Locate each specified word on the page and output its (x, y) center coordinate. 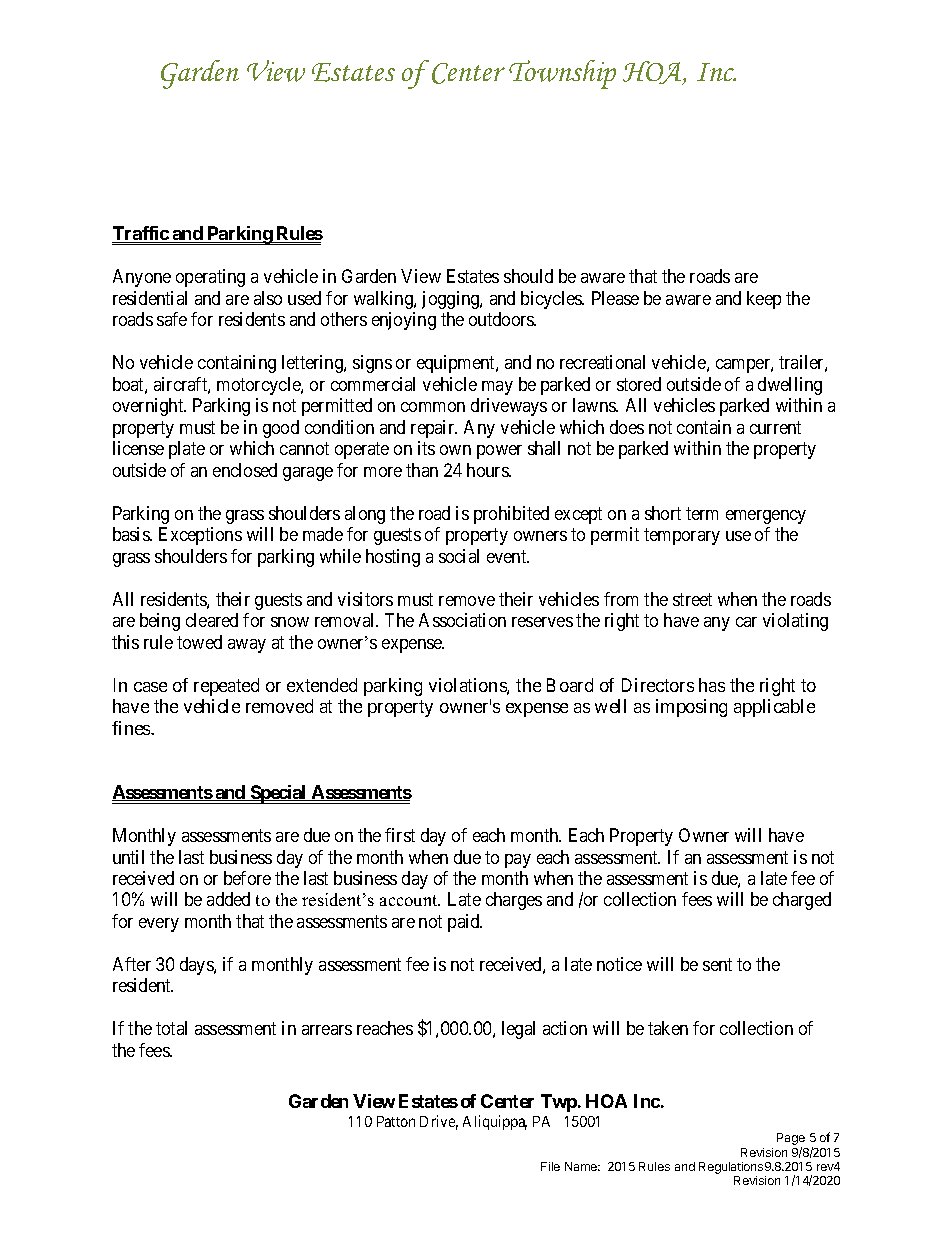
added (228, 899)
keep (764, 300)
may (497, 388)
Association (462, 620)
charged (802, 901)
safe (172, 319)
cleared (212, 620)
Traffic (141, 234)
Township (562, 74)
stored (639, 384)
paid (465, 923)
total (171, 1028)
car (746, 622)
